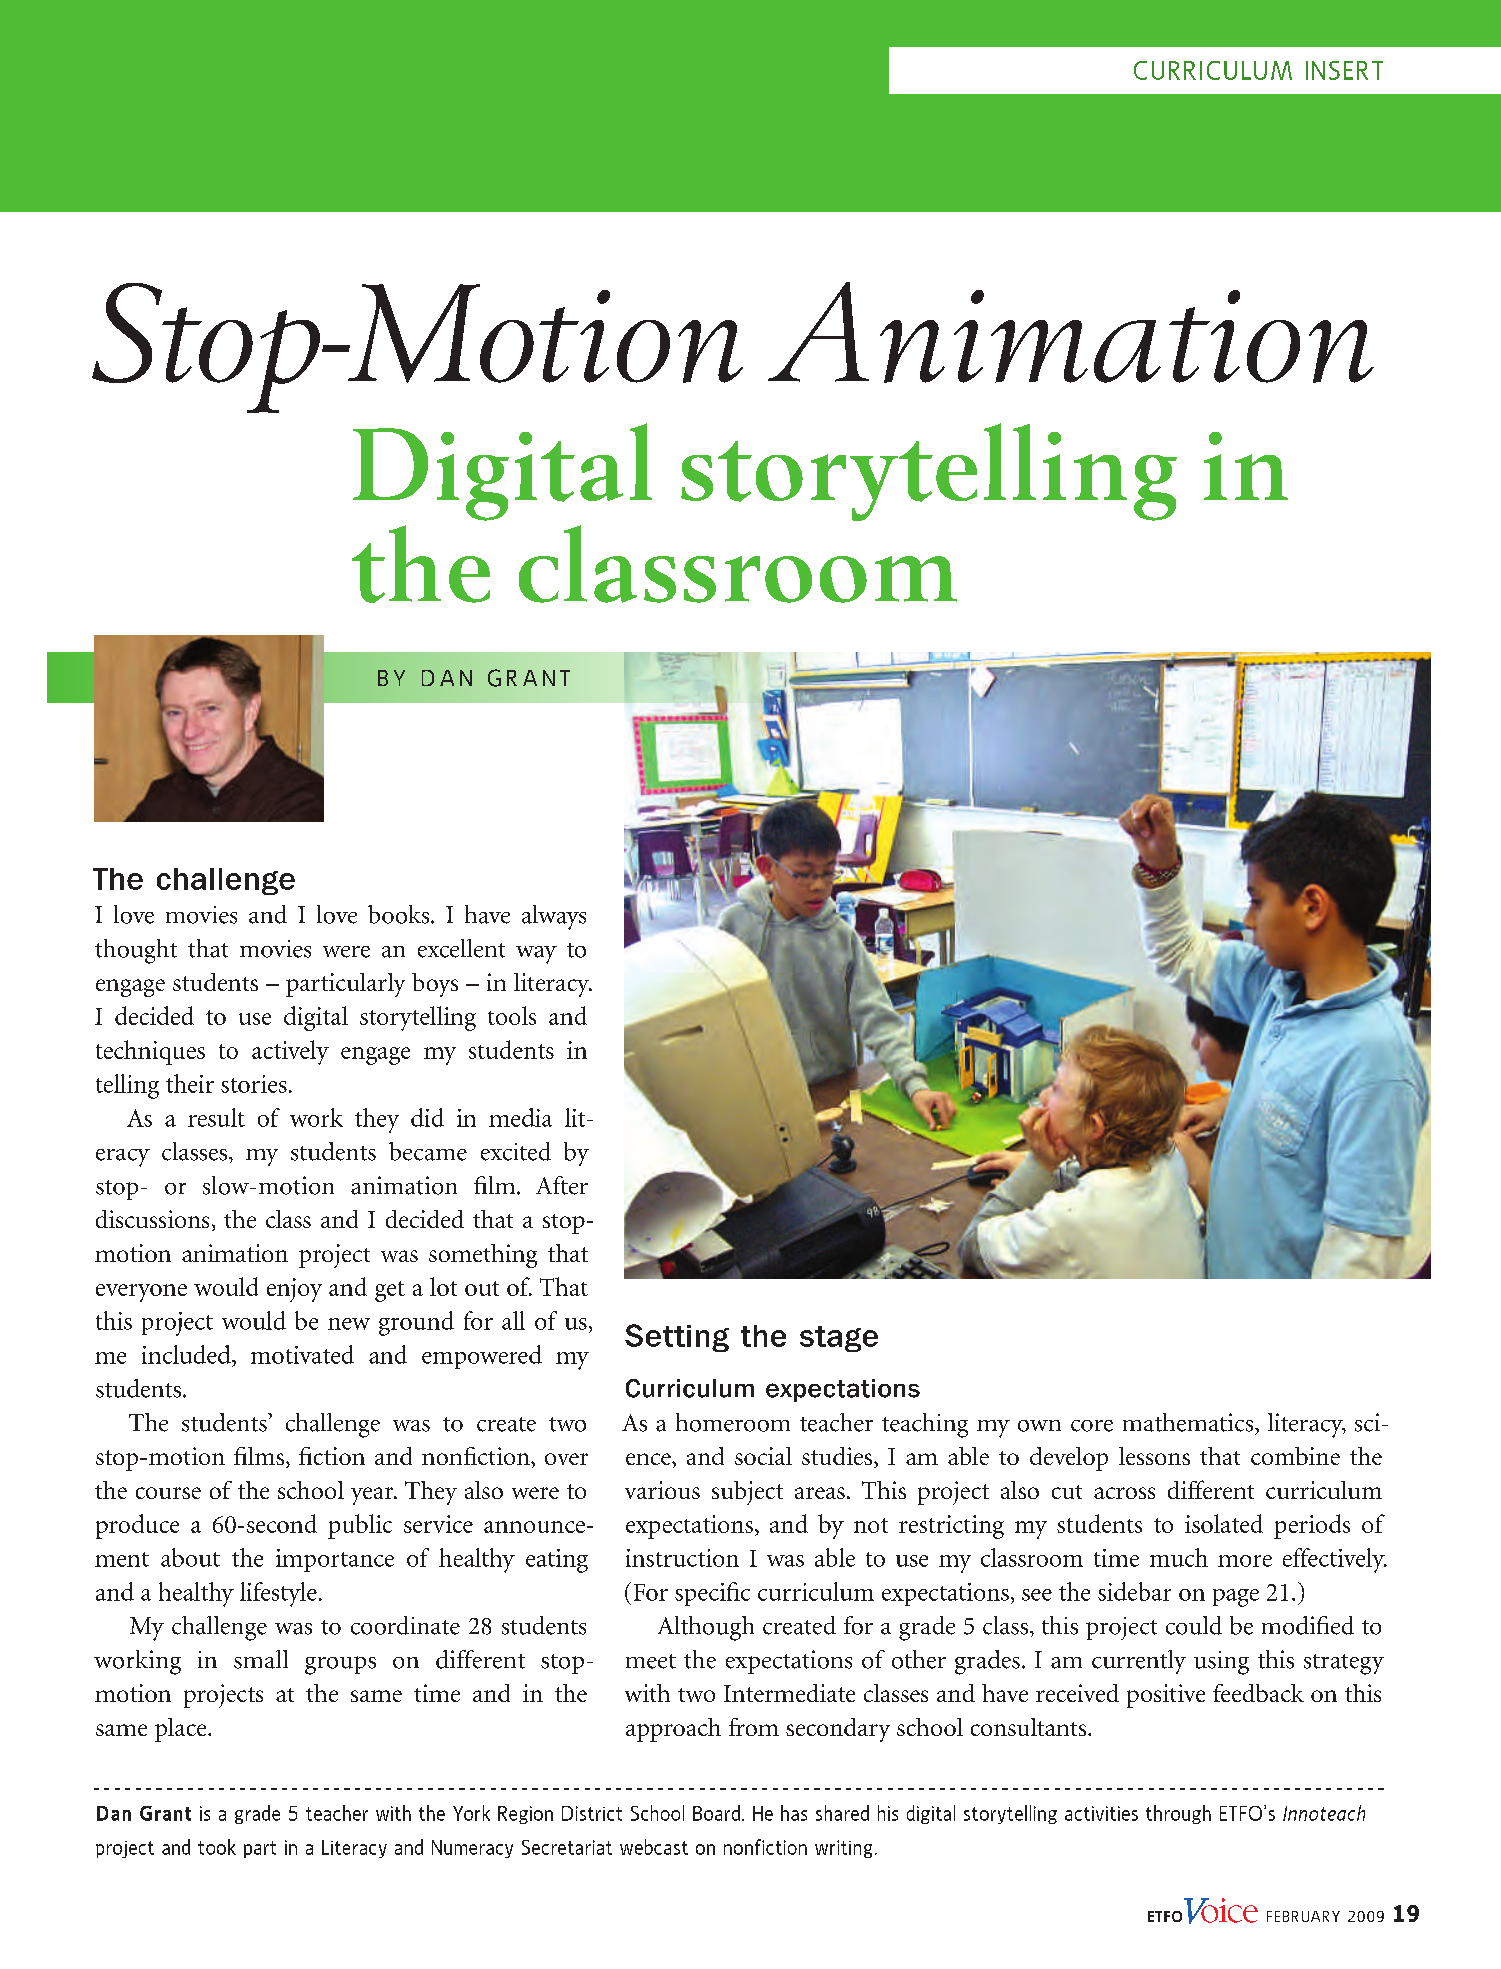 The height and width of the screenshot is (1969, 1501). What do you see at coordinates (554, 917) in the screenshot?
I see `always` at bounding box center [554, 917].
